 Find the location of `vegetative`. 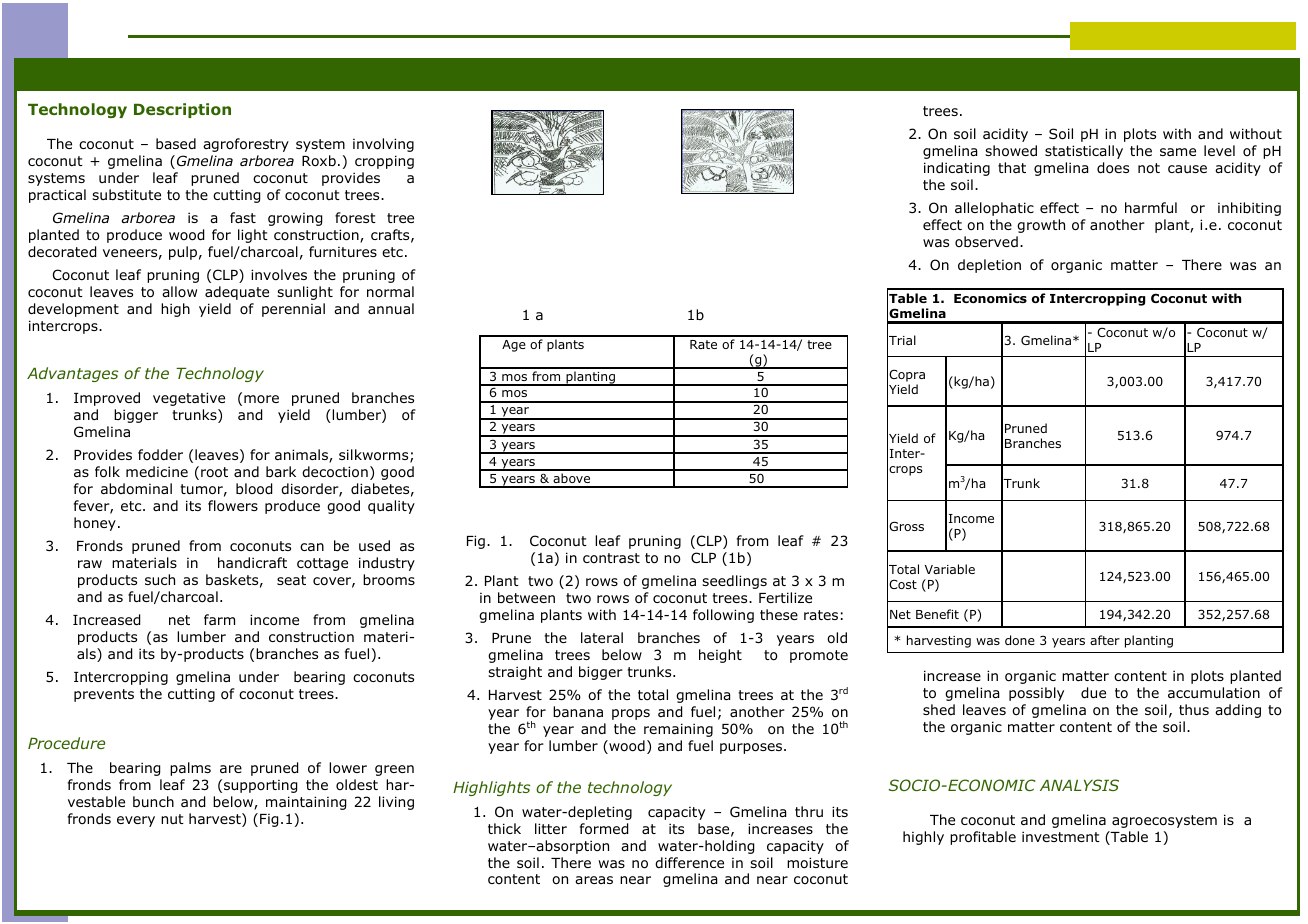

vegetative is located at coordinates (189, 399).
